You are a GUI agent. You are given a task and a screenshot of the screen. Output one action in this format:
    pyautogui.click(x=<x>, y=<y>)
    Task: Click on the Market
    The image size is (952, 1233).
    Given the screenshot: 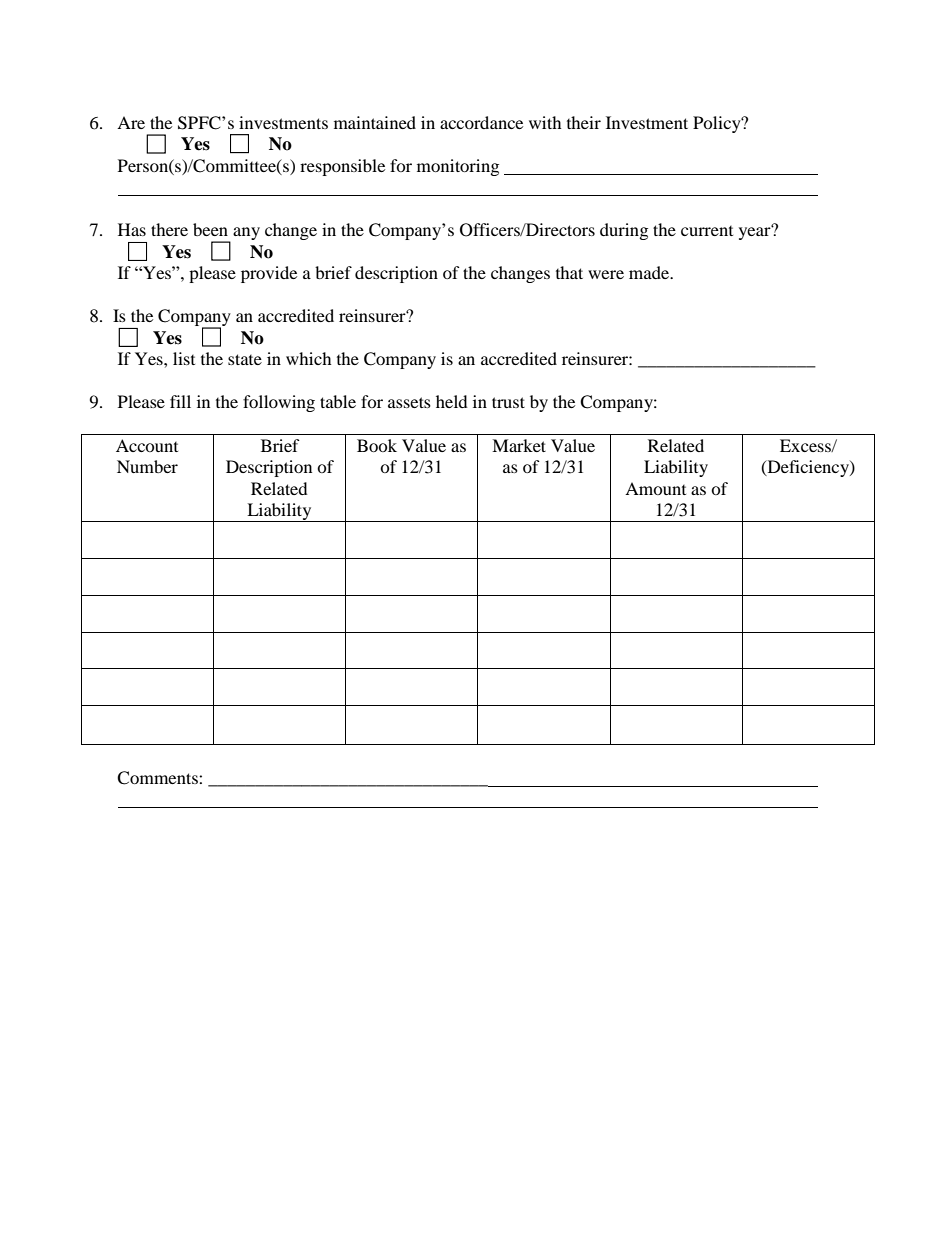 What is the action you would take?
    pyautogui.click(x=519, y=445)
